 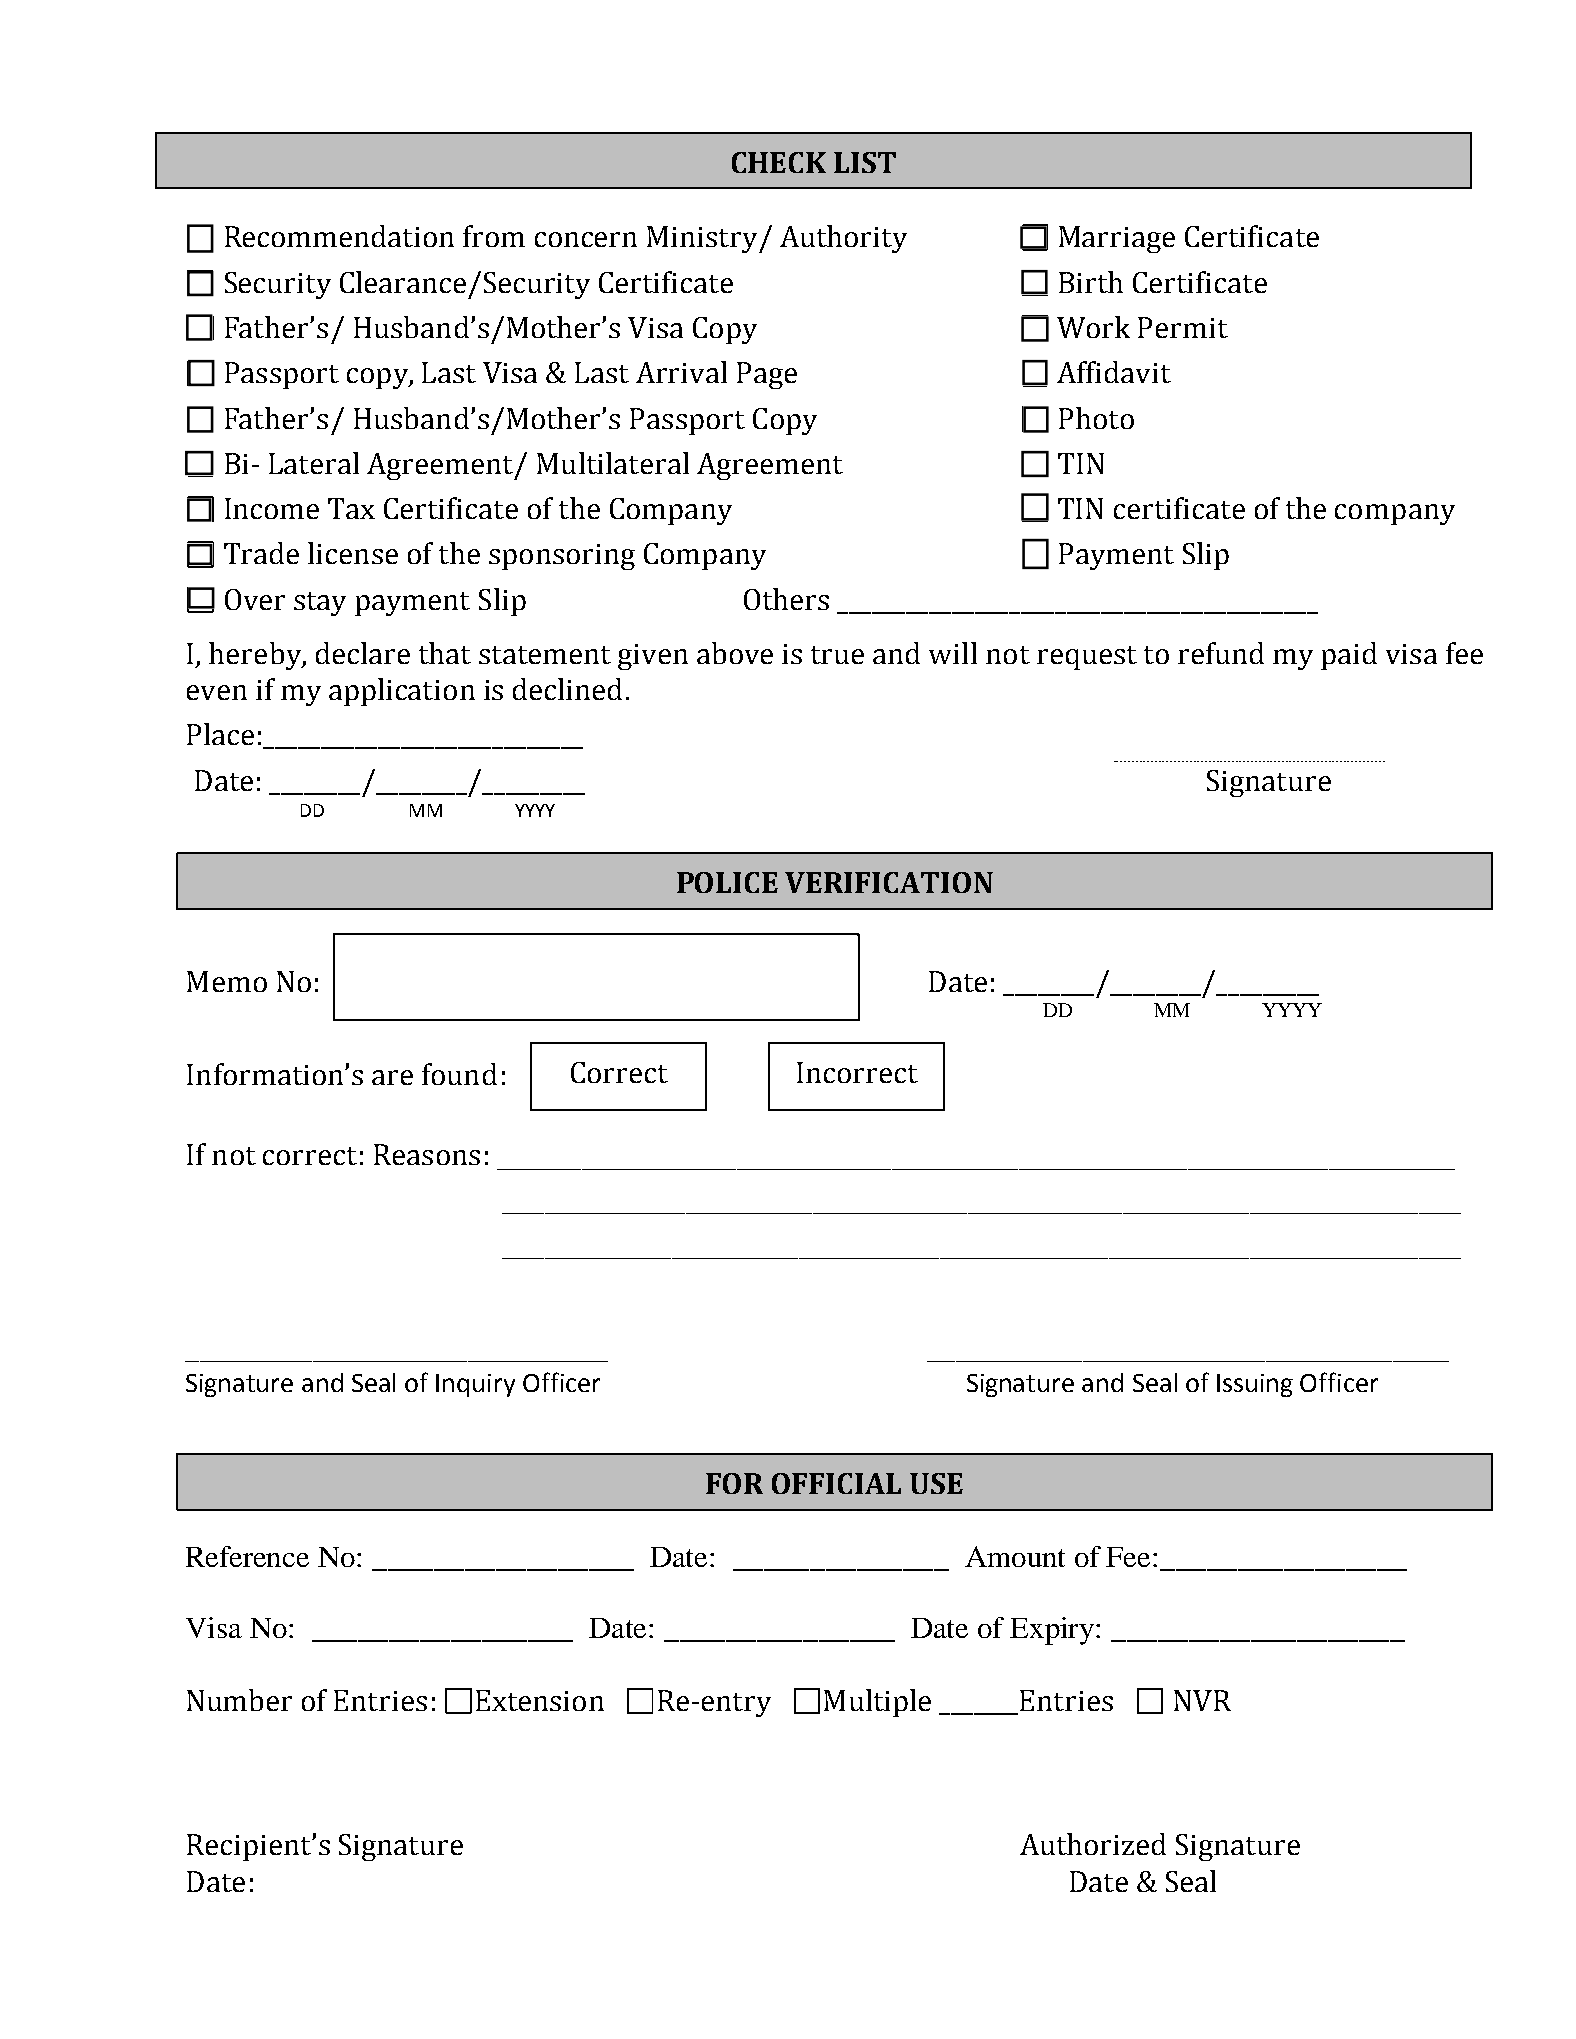 I want to click on Multiple, so click(x=877, y=1703).
